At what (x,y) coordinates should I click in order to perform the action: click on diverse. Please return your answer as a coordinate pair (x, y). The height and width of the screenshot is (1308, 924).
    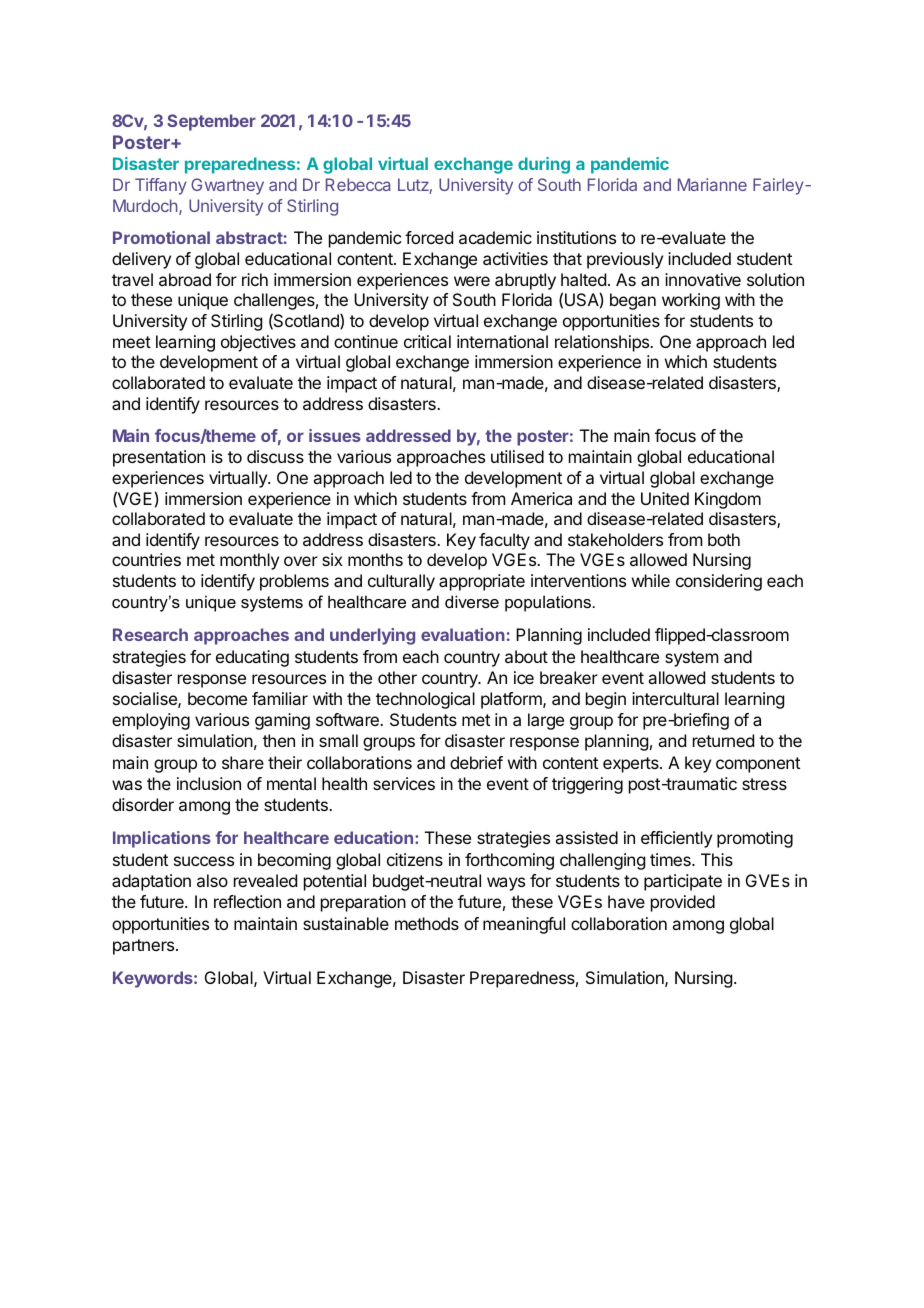
    Looking at the image, I should click on (472, 601).
